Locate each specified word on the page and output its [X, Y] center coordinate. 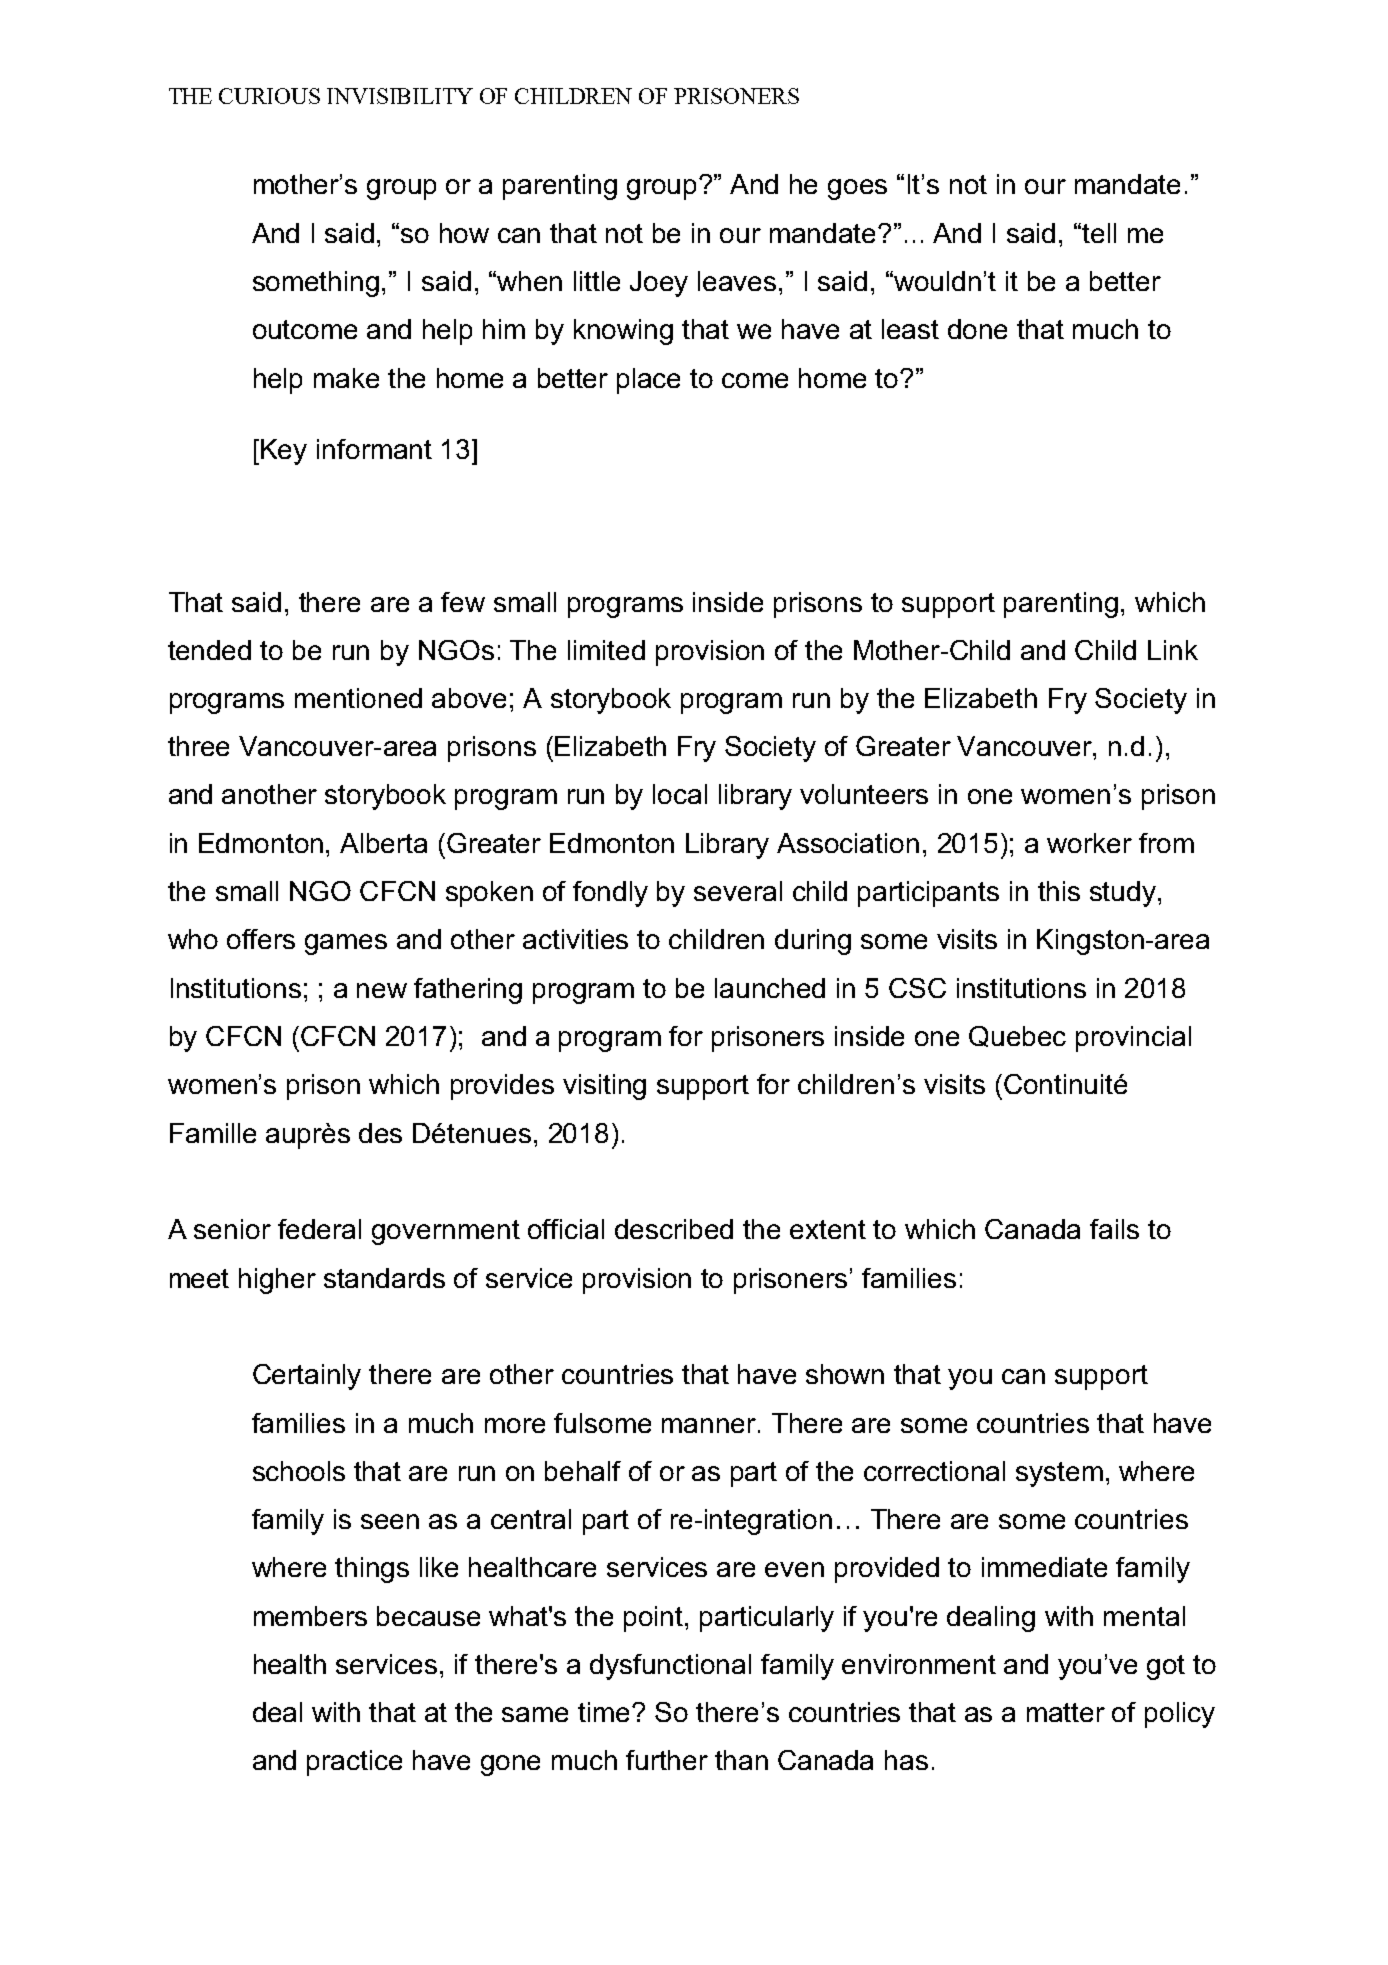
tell [1099, 233]
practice [354, 1763]
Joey [659, 284]
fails [1114, 1229]
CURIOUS [269, 96]
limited [606, 650]
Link [1173, 650]
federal [319, 1229]
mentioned [358, 698]
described [674, 1229]
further [667, 1760]
